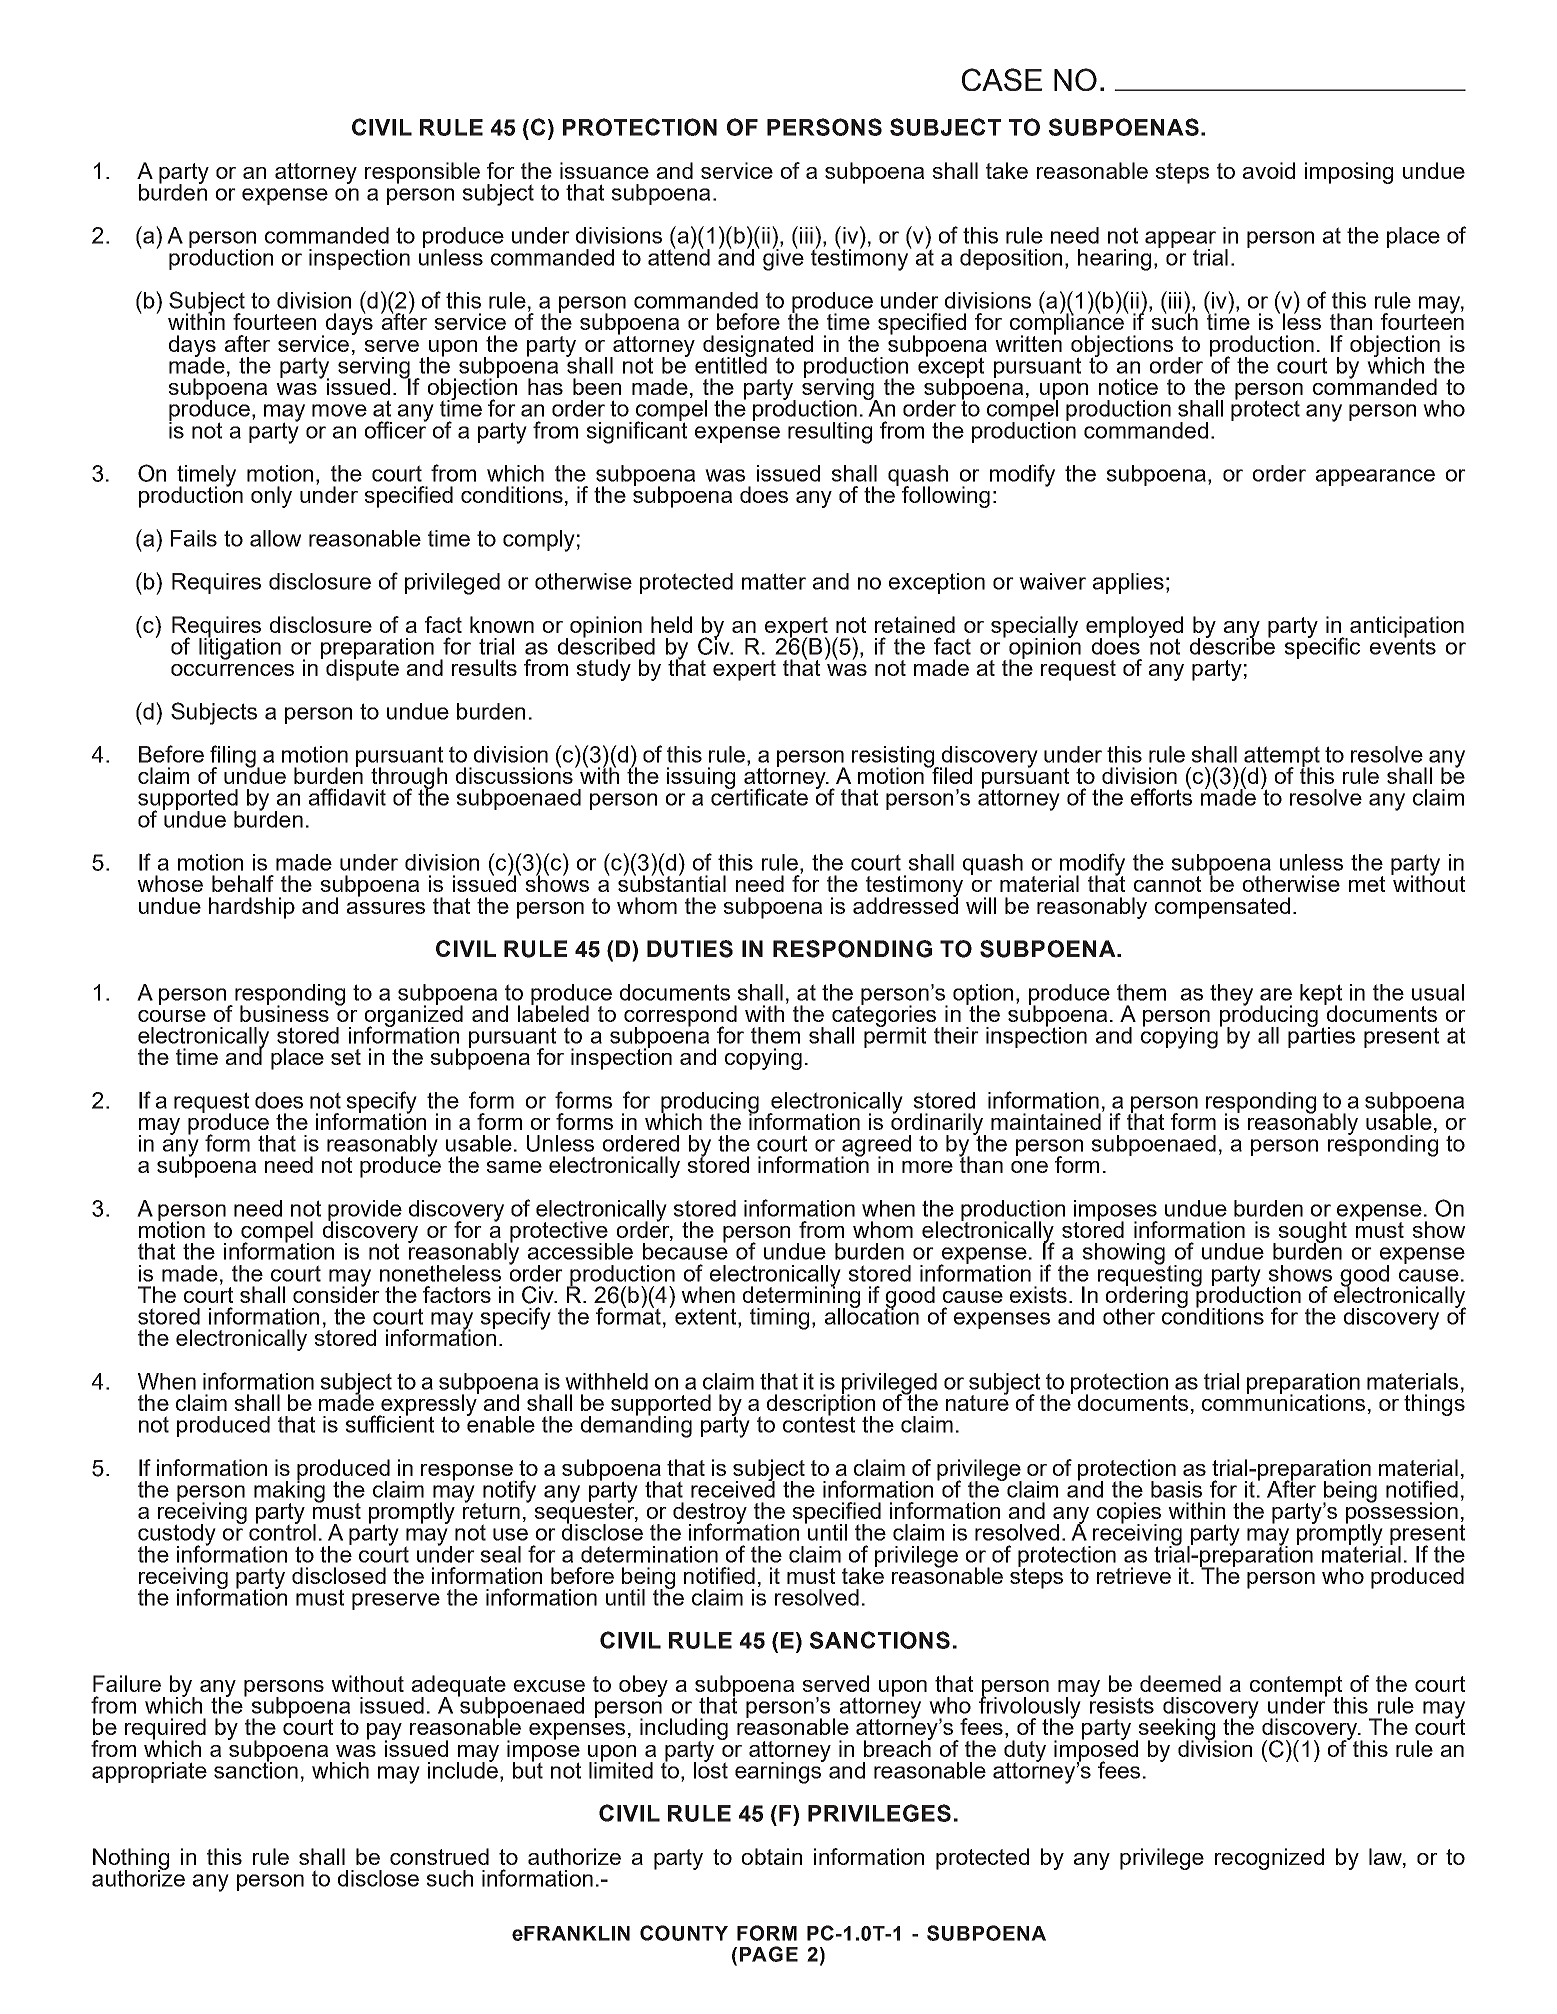 The image size is (1557, 2014). What do you see at coordinates (1283, 1401) in the screenshot?
I see `communications` at bounding box center [1283, 1401].
